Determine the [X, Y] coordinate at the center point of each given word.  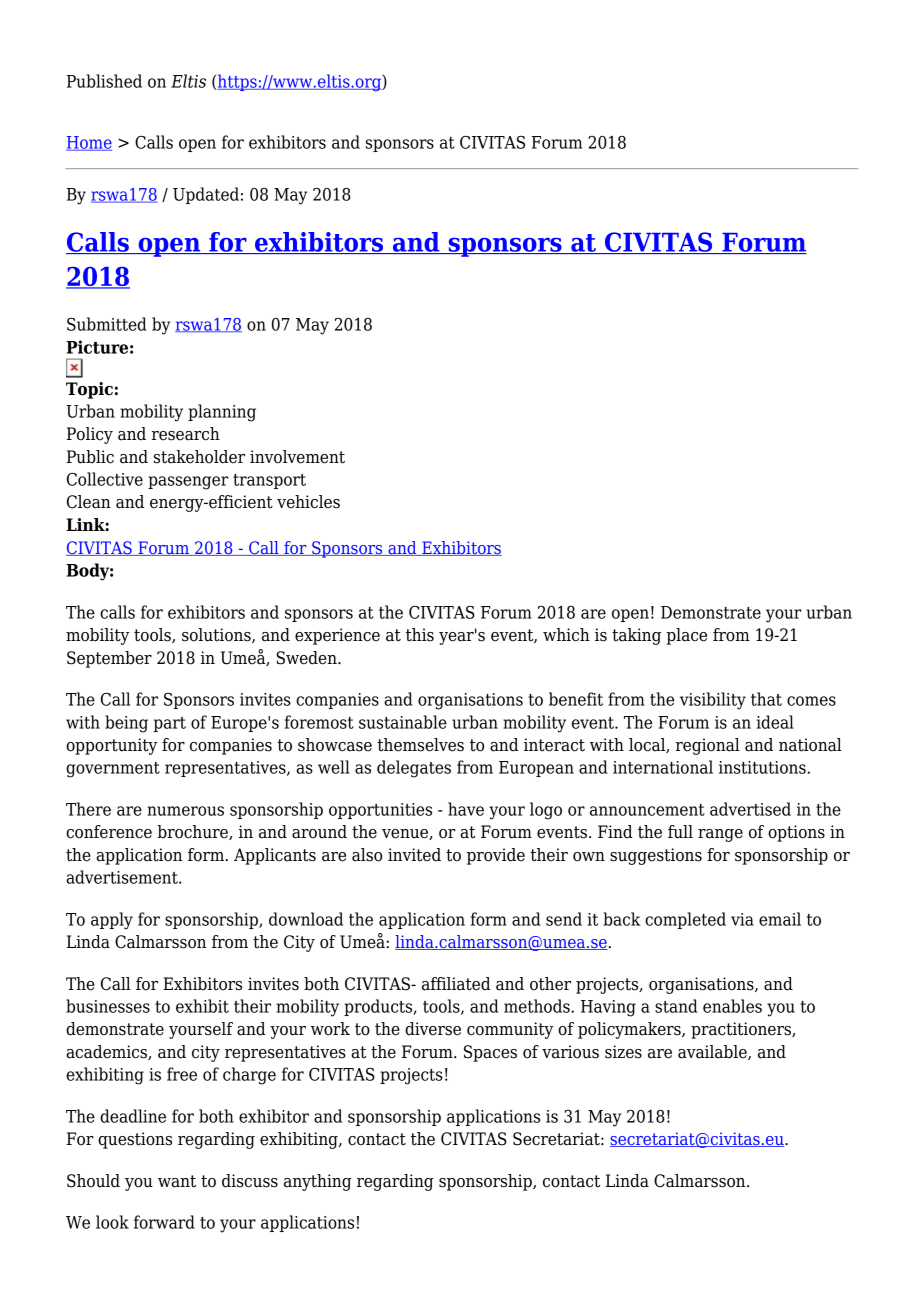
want [177, 1181]
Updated [206, 195]
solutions [217, 635]
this [420, 635]
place [686, 636]
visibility [713, 701]
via [742, 919]
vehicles [308, 502]
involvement [297, 457]
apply [112, 921]
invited [414, 855]
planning [222, 413]
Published [104, 81]
